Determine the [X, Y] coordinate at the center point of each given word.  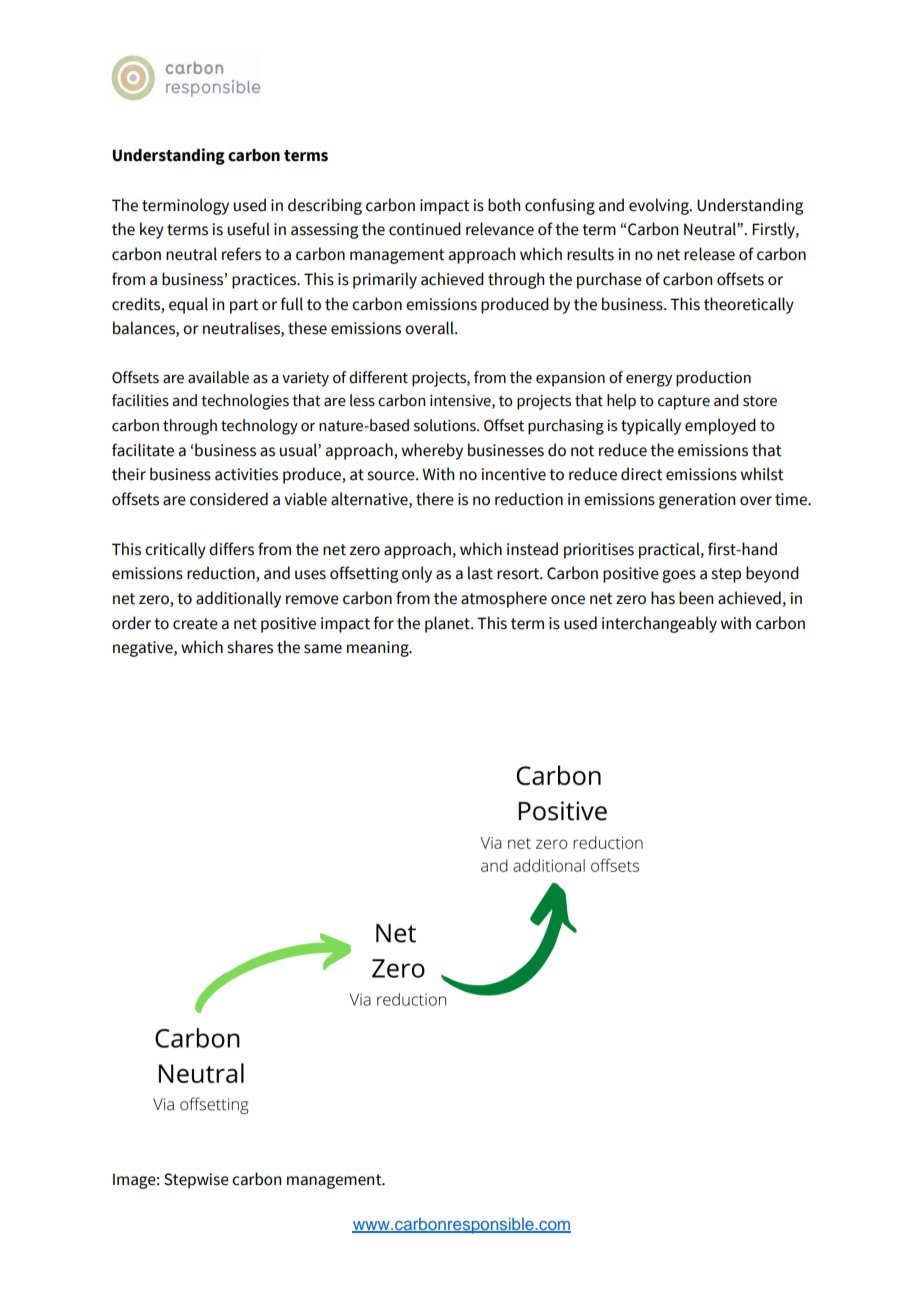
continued [425, 229]
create [195, 624]
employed [720, 426]
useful [249, 229]
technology [259, 427]
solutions [446, 425]
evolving [660, 206]
